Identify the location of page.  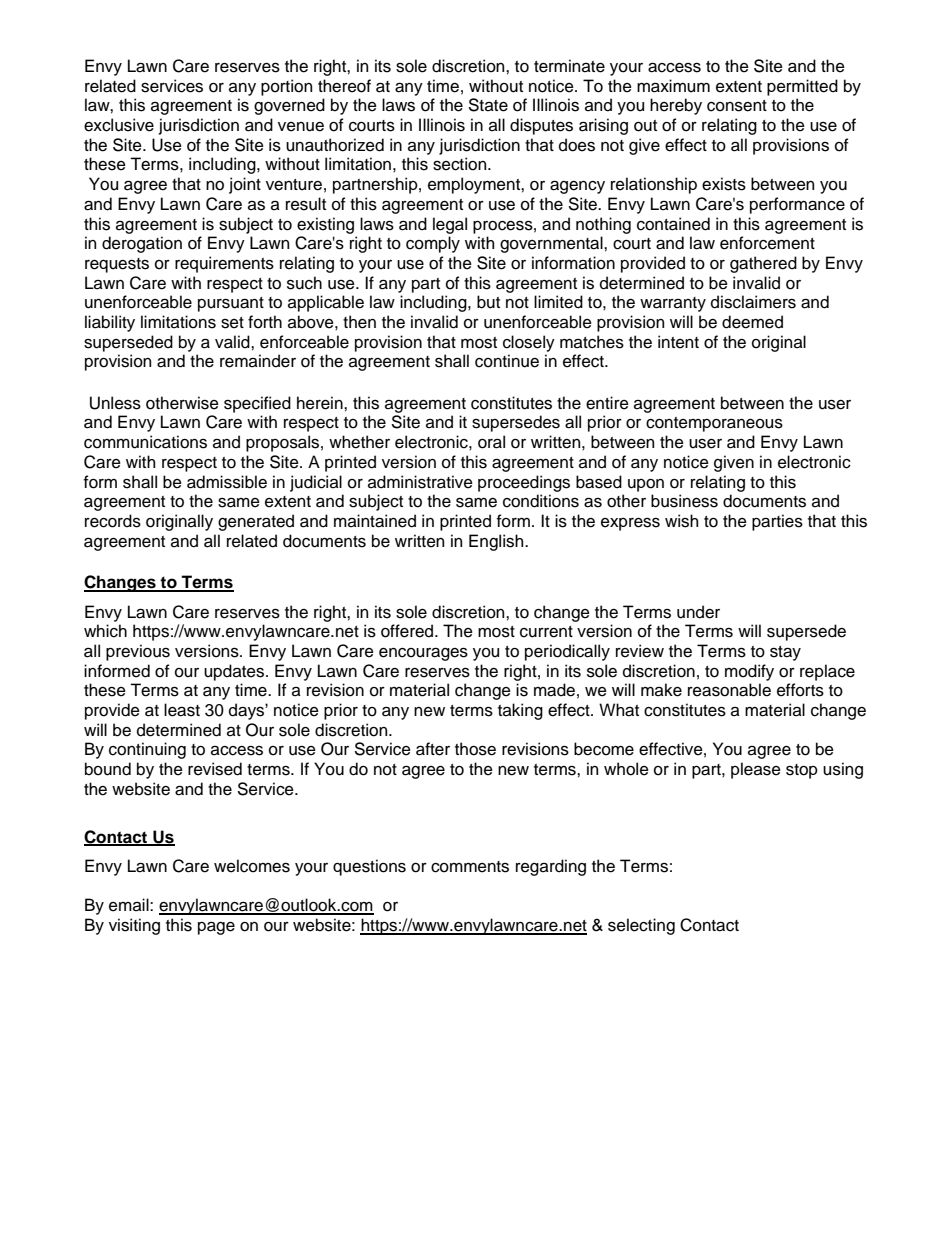
(216, 928).
